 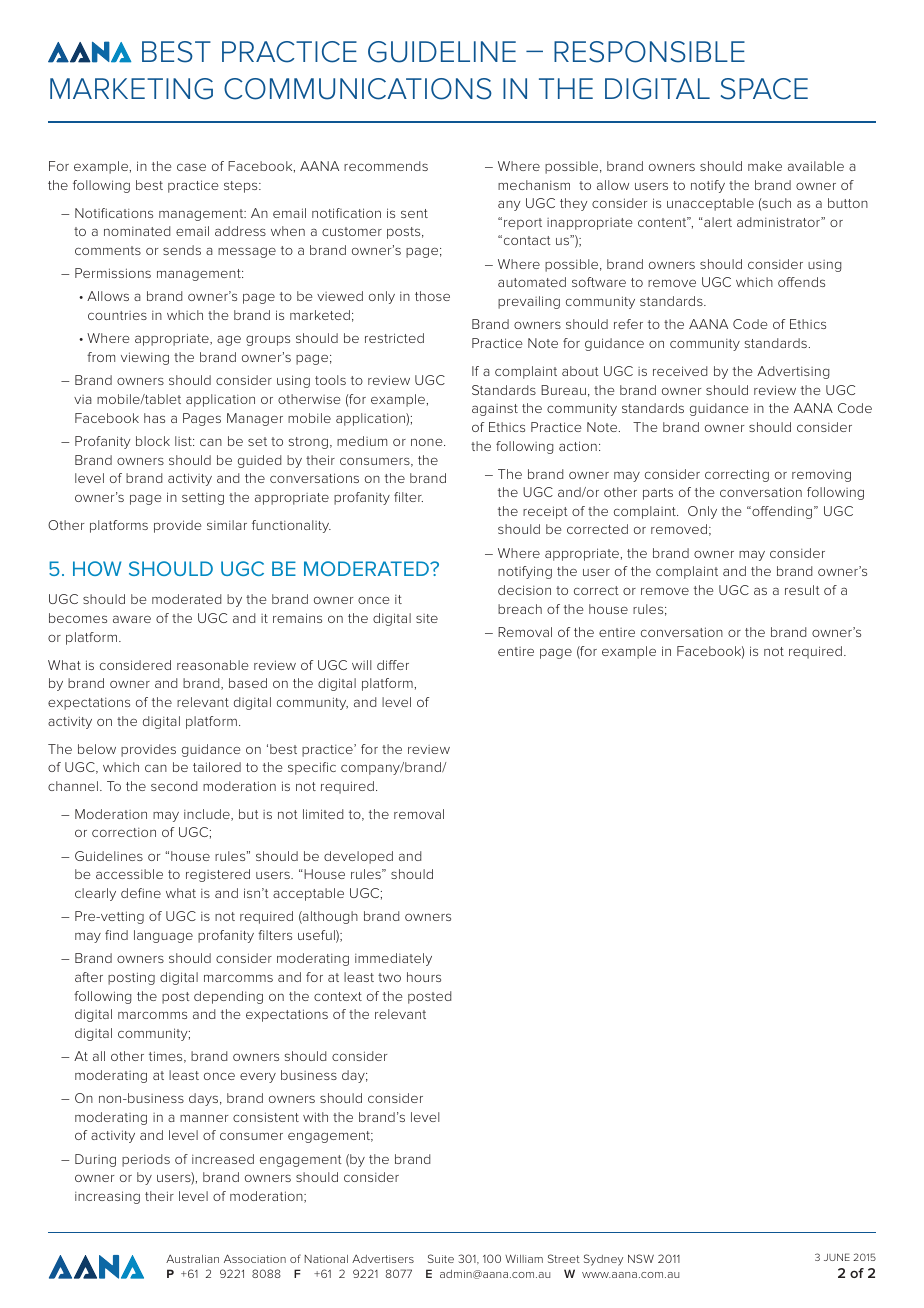 I want to click on block, so click(x=153, y=441).
